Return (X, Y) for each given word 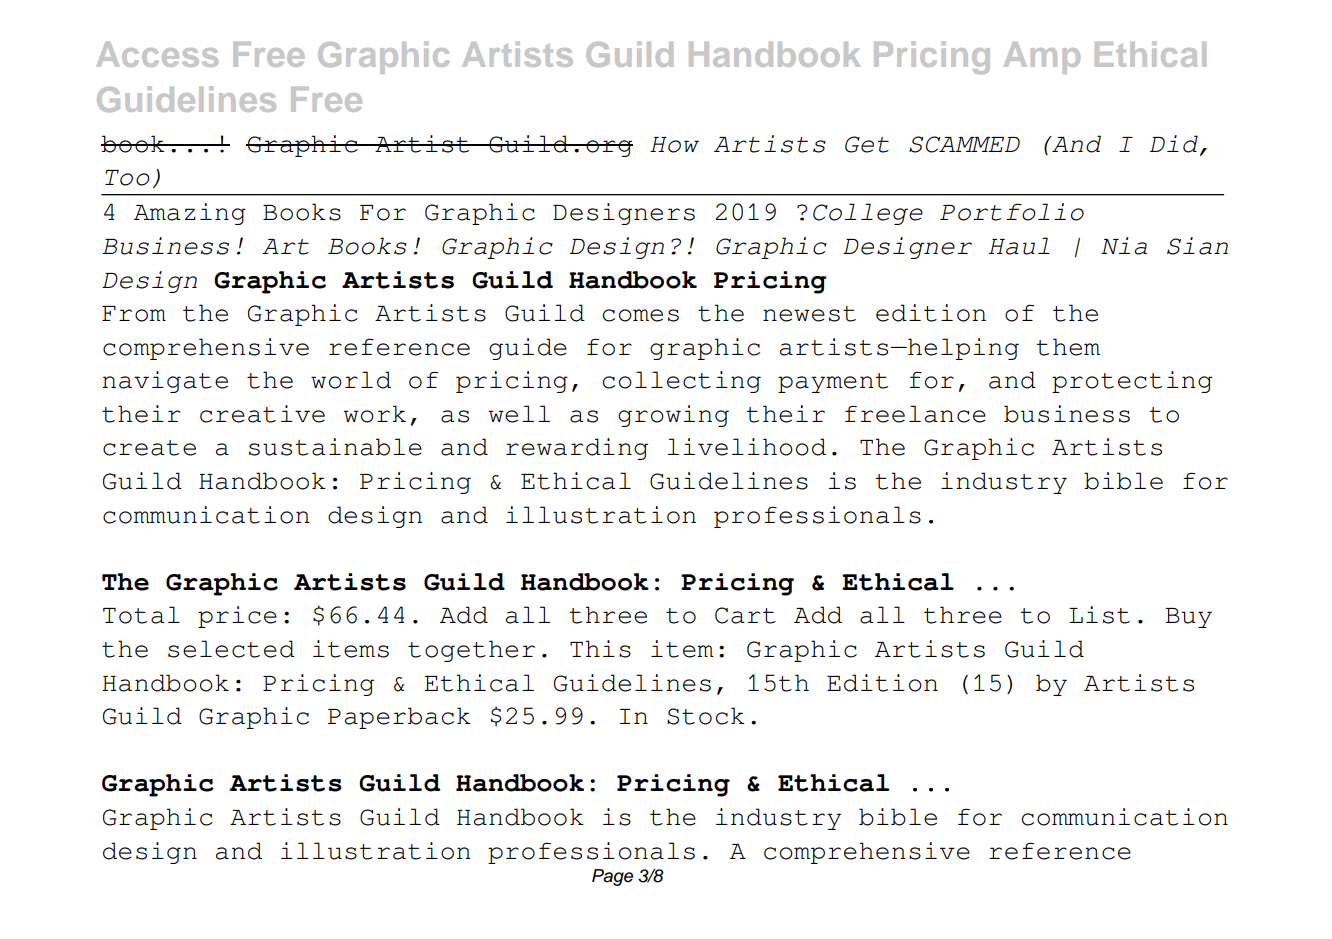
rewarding (577, 449)
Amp (1042, 58)
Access (157, 54)
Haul (1019, 246)
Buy (1188, 618)
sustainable (335, 447)
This (600, 649)
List (1099, 615)
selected (231, 649)
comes (641, 315)
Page (612, 877)
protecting (1132, 382)
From (134, 314)
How (674, 145)
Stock (706, 716)
